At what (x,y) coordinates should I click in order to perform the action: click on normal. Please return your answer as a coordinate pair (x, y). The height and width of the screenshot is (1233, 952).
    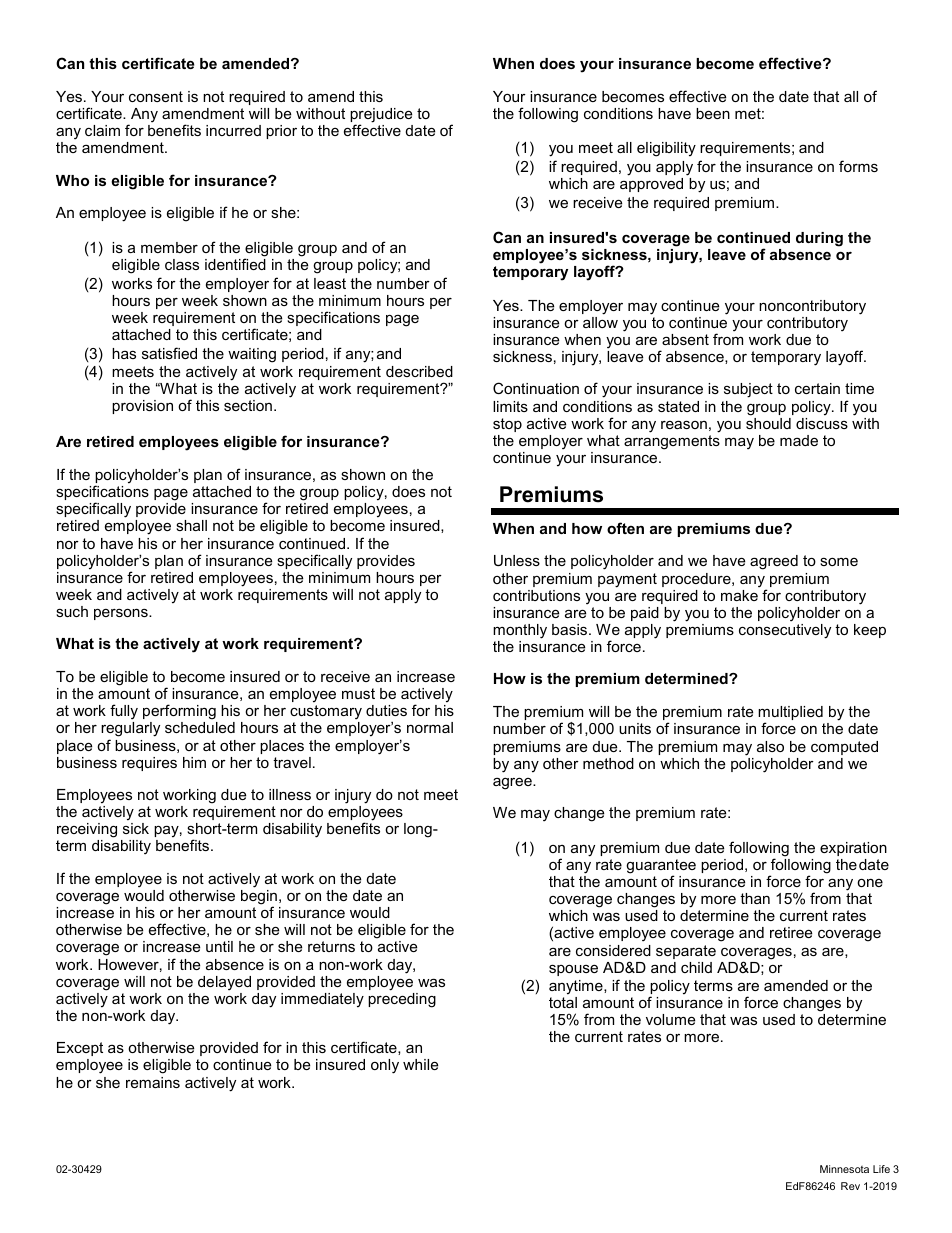
    Looking at the image, I should click on (430, 727).
